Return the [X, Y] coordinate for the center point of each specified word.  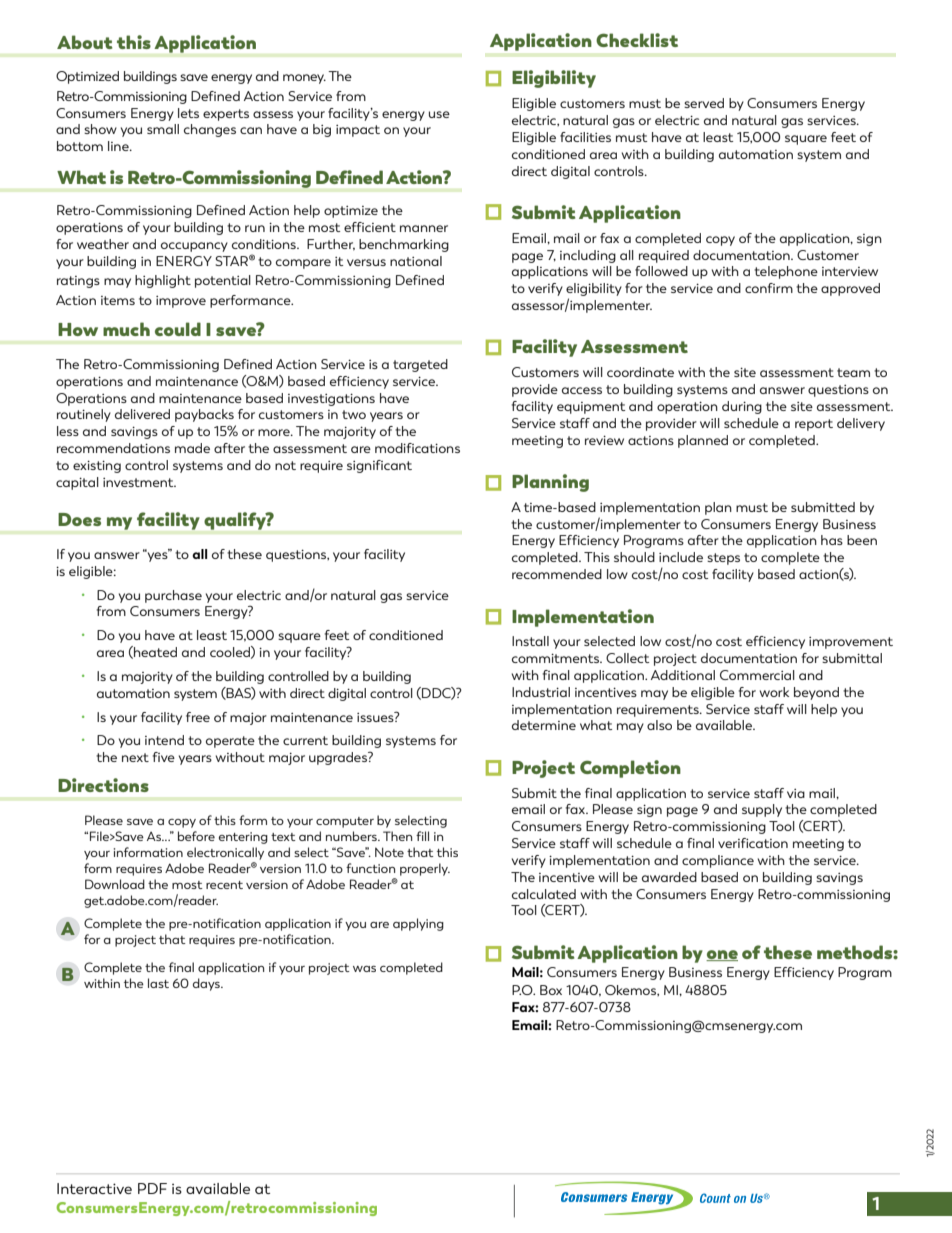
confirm [769, 288]
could [178, 329]
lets [188, 113]
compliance [718, 861]
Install [530, 641]
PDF [152, 1188]
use [439, 114]
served [704, 103]
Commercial [757, 675]
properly [425, 869]
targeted [420, 365]
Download [115, 884]
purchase [173, 596]
